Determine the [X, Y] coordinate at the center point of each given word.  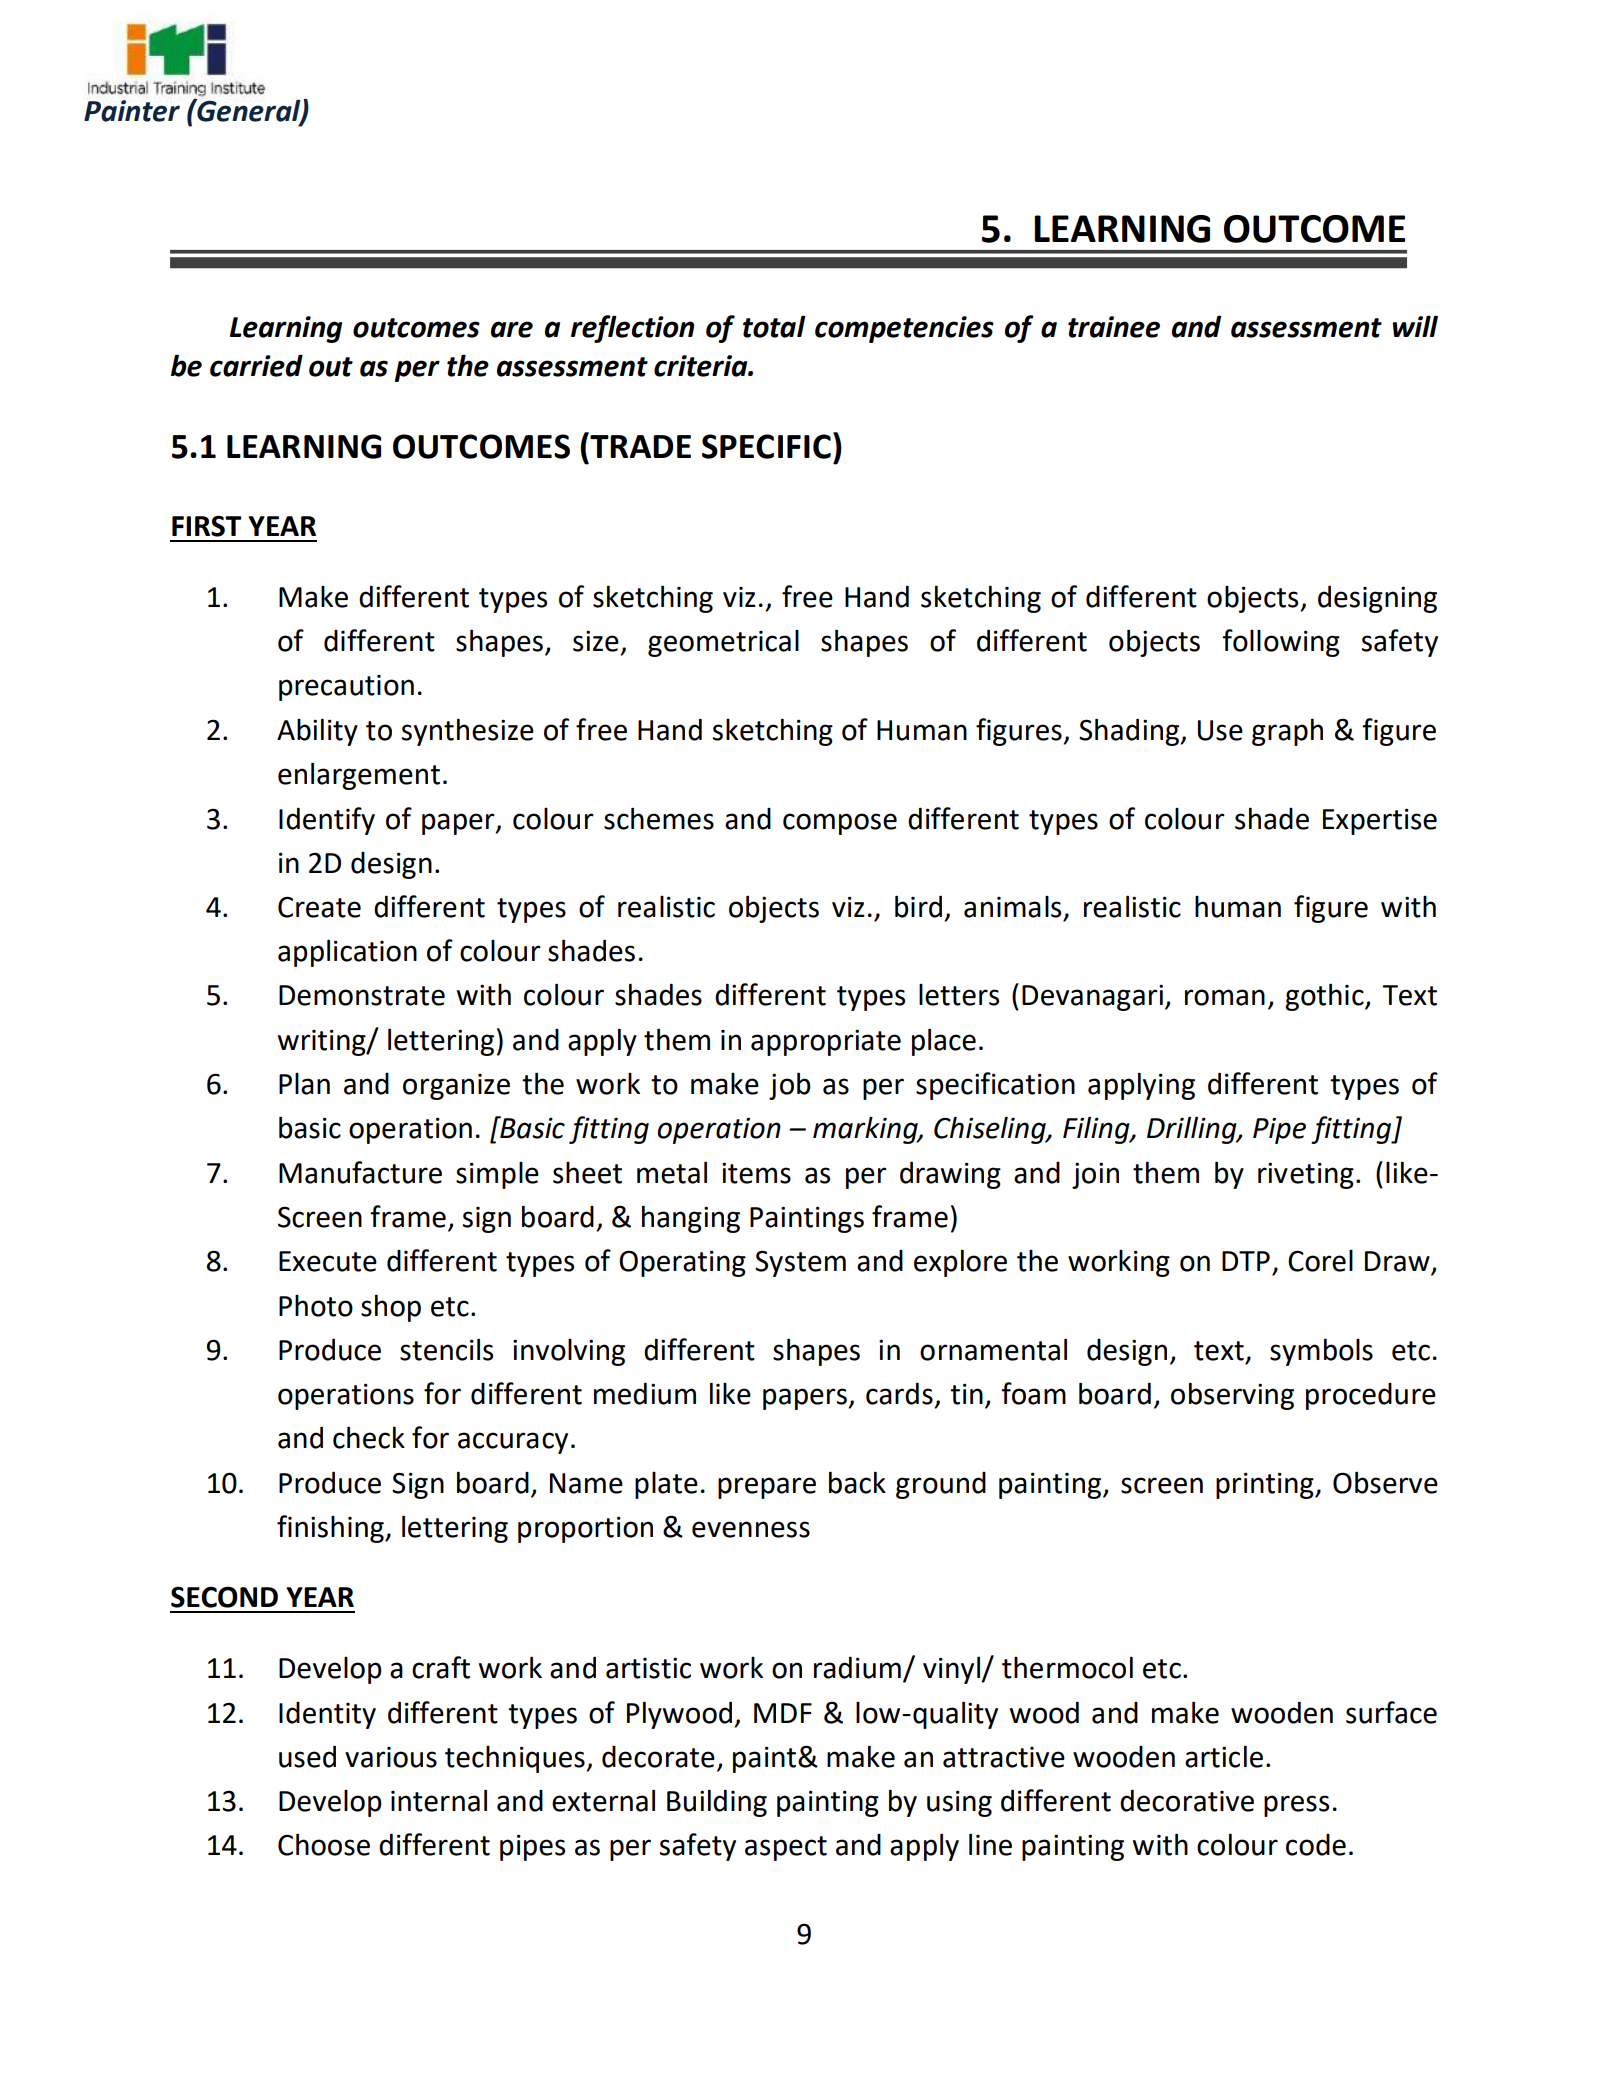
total [774, 326]
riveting [1306, 1175]
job [790, 1086]
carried [256, 365]
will [1415, 326]
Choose [324, 1844]
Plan [304, 1084]
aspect [786, 1848]
